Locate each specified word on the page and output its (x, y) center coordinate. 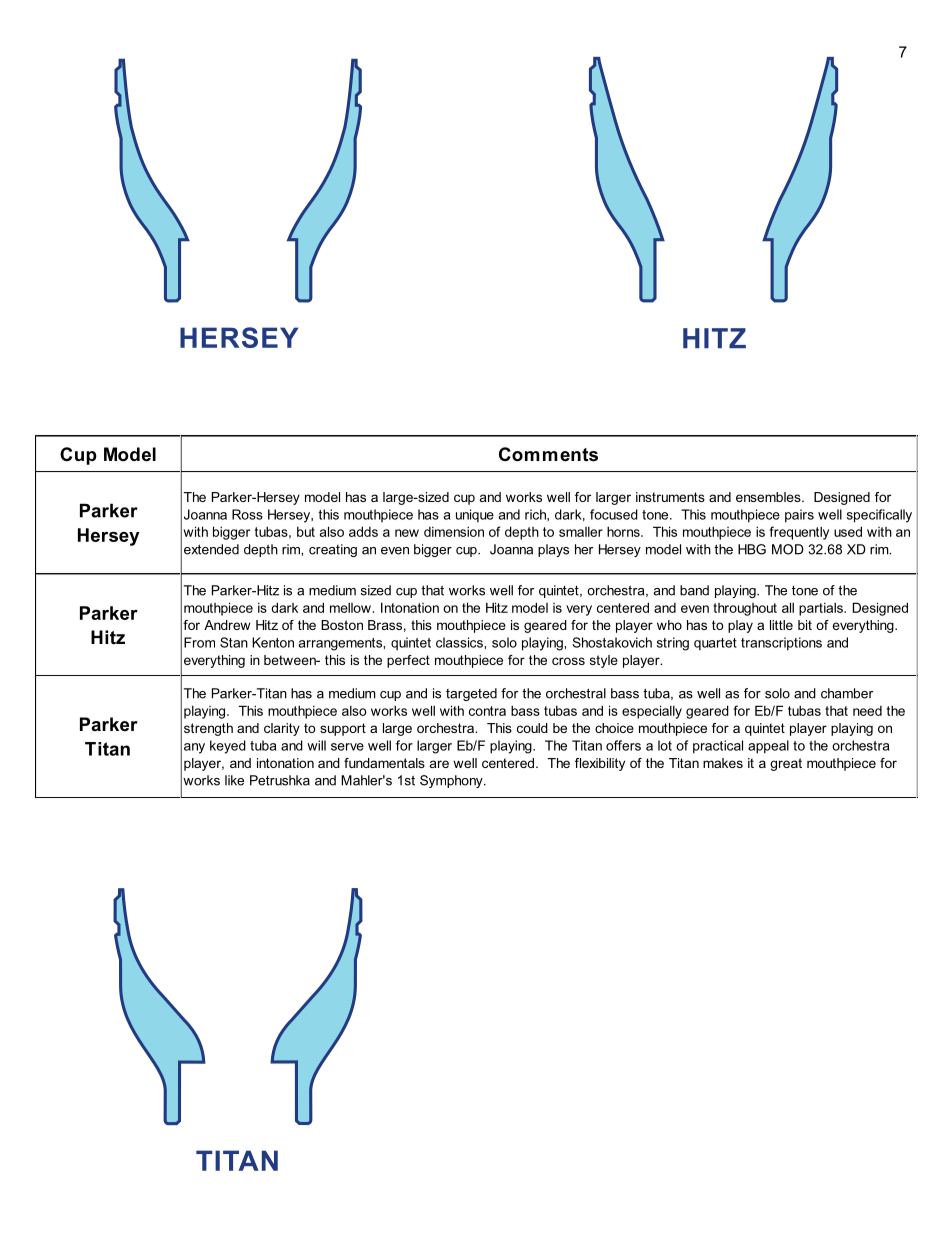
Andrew (227, 625)
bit (805, 625)
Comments (548, 454)
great (786, 764)
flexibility (600, 764)
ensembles (769, 497)
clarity (282, 729)
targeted (471, 694)
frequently (799, 533)
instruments (670, 497)
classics (460, 642)
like (234, 780)
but (306, 532)
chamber (847, 693)
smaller (581, 532)
